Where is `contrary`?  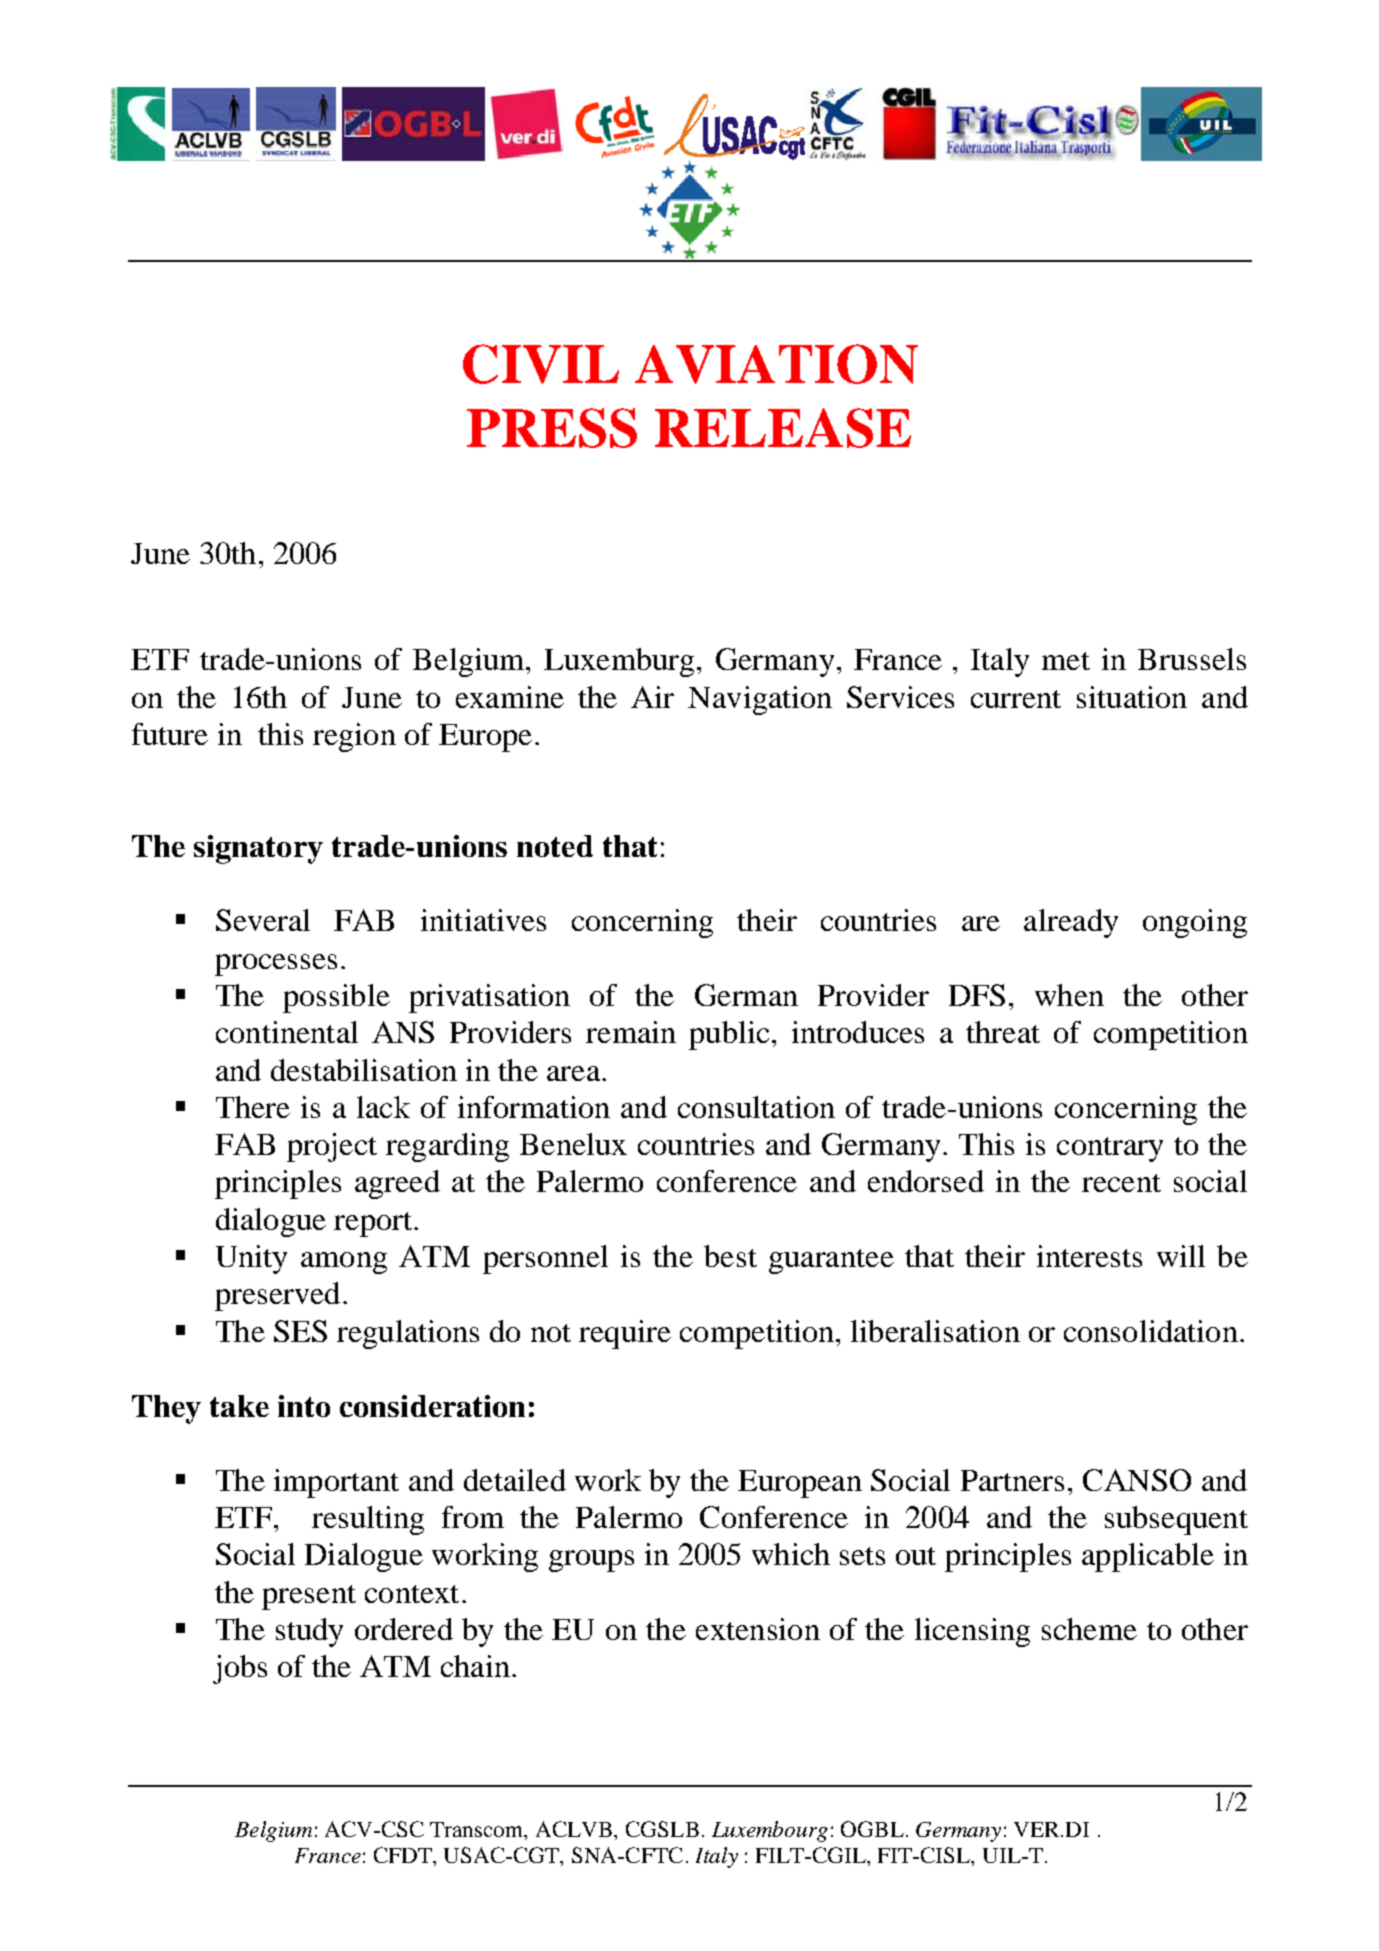 contrary is located at coordinates (1110, 1149).
